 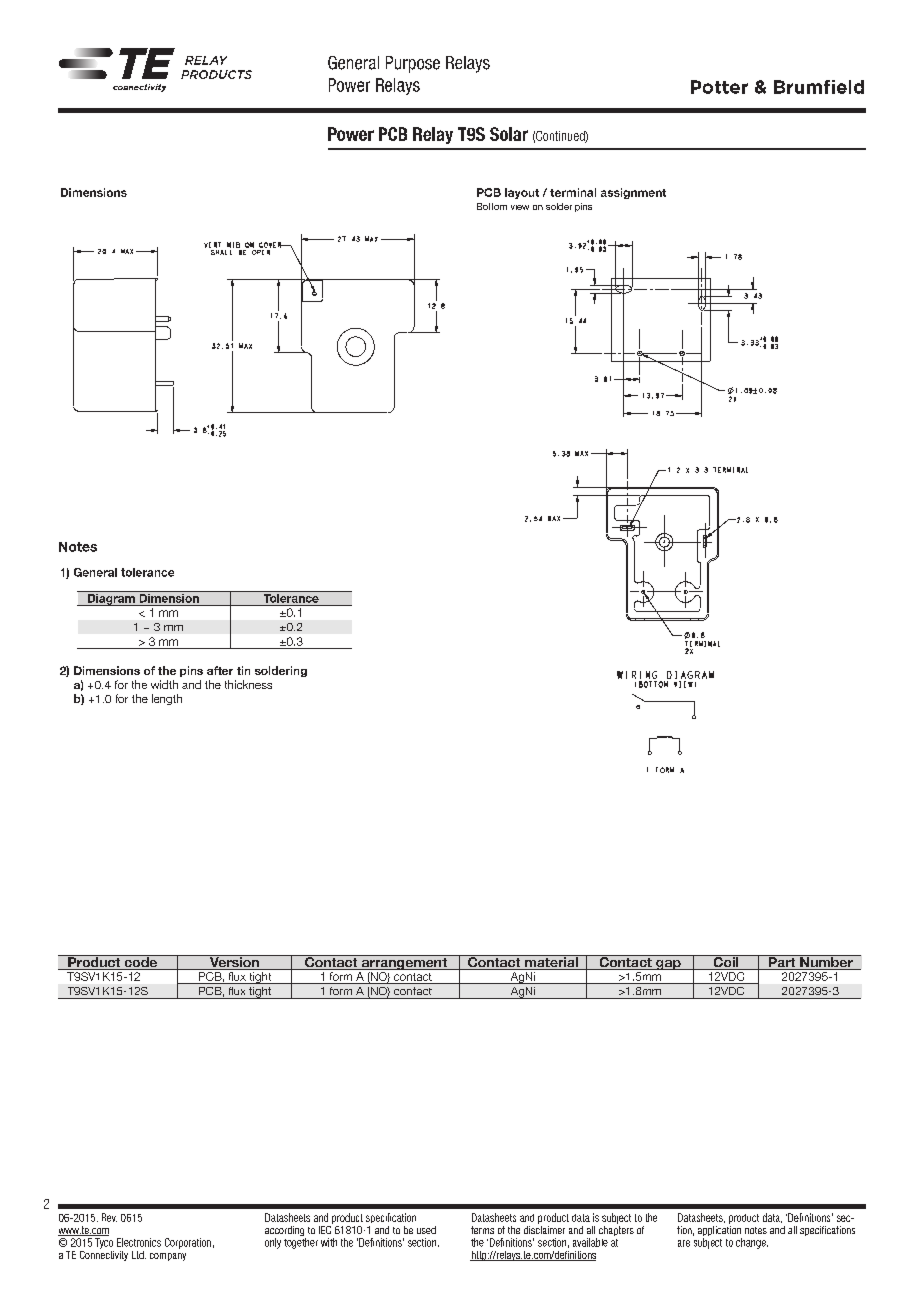 What do you see at coordinates (248, 684) in the image?
I see `thickness` at bounding box center [248, 684].
